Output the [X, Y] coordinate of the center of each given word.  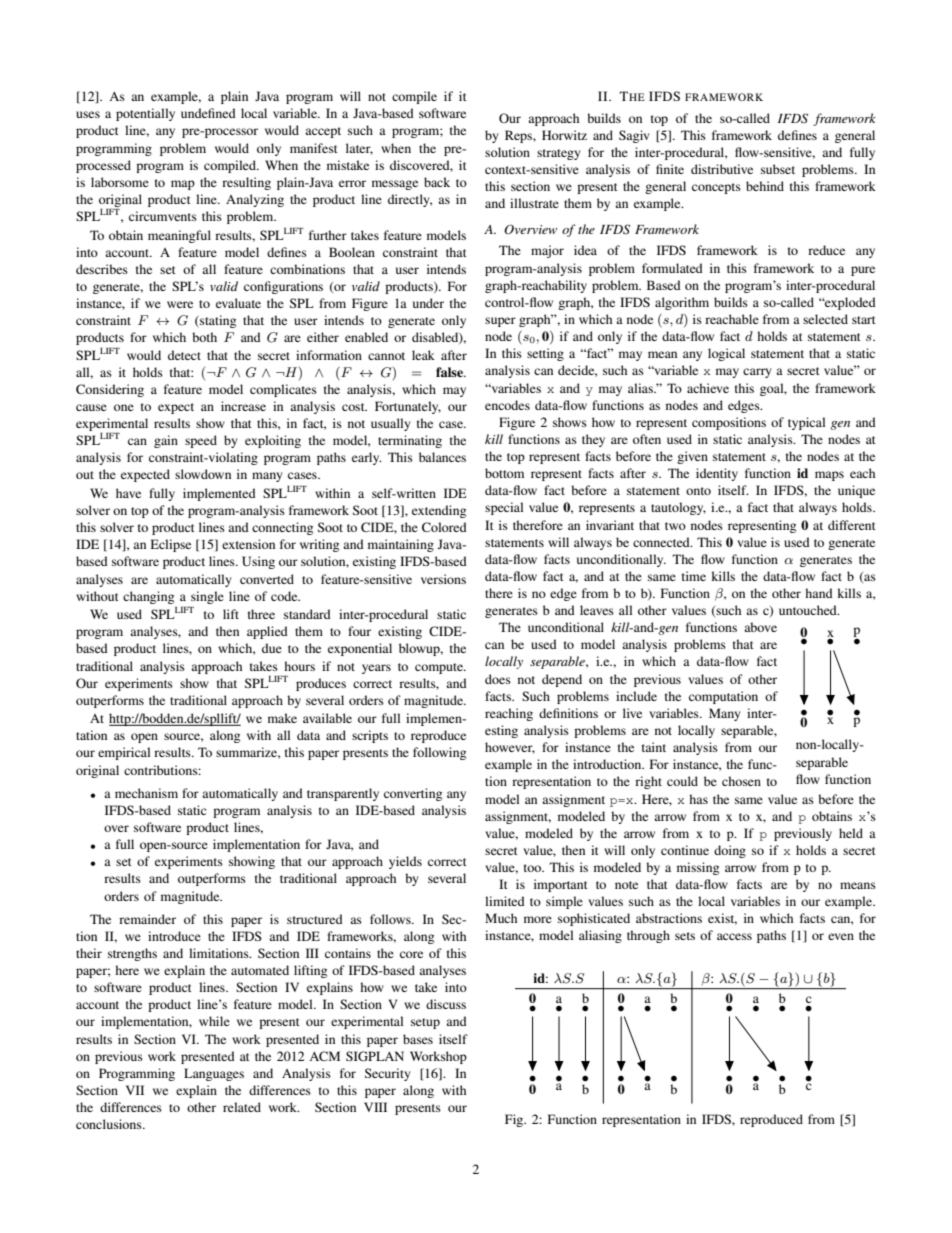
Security [387, 1074]
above [760, 627]
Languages [214, 1074]
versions [443, 579]
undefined [208, 113]
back [437, 182]
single [207, 597]
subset [778, 169]
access [734, 936]
